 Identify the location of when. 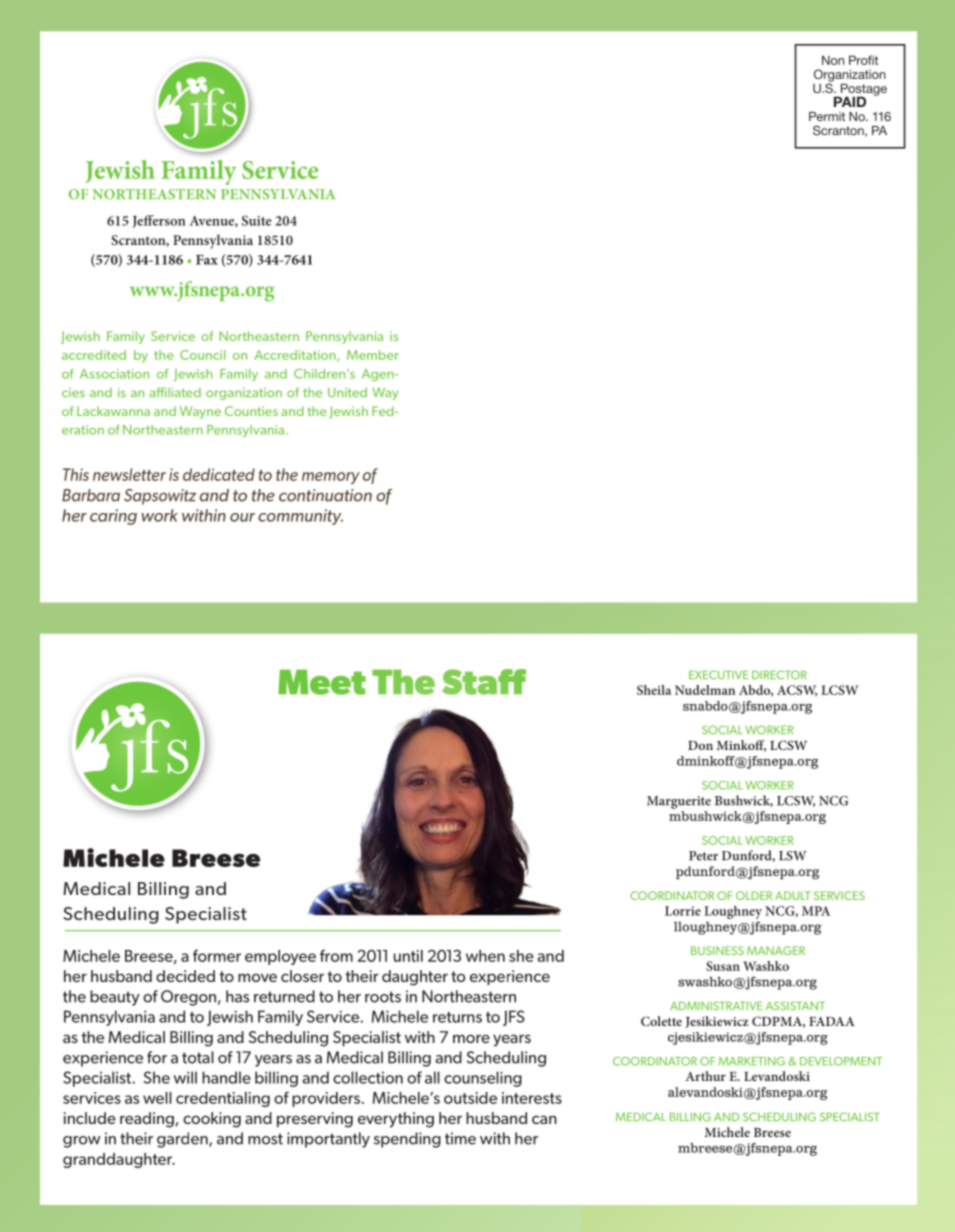
(485, 956).
